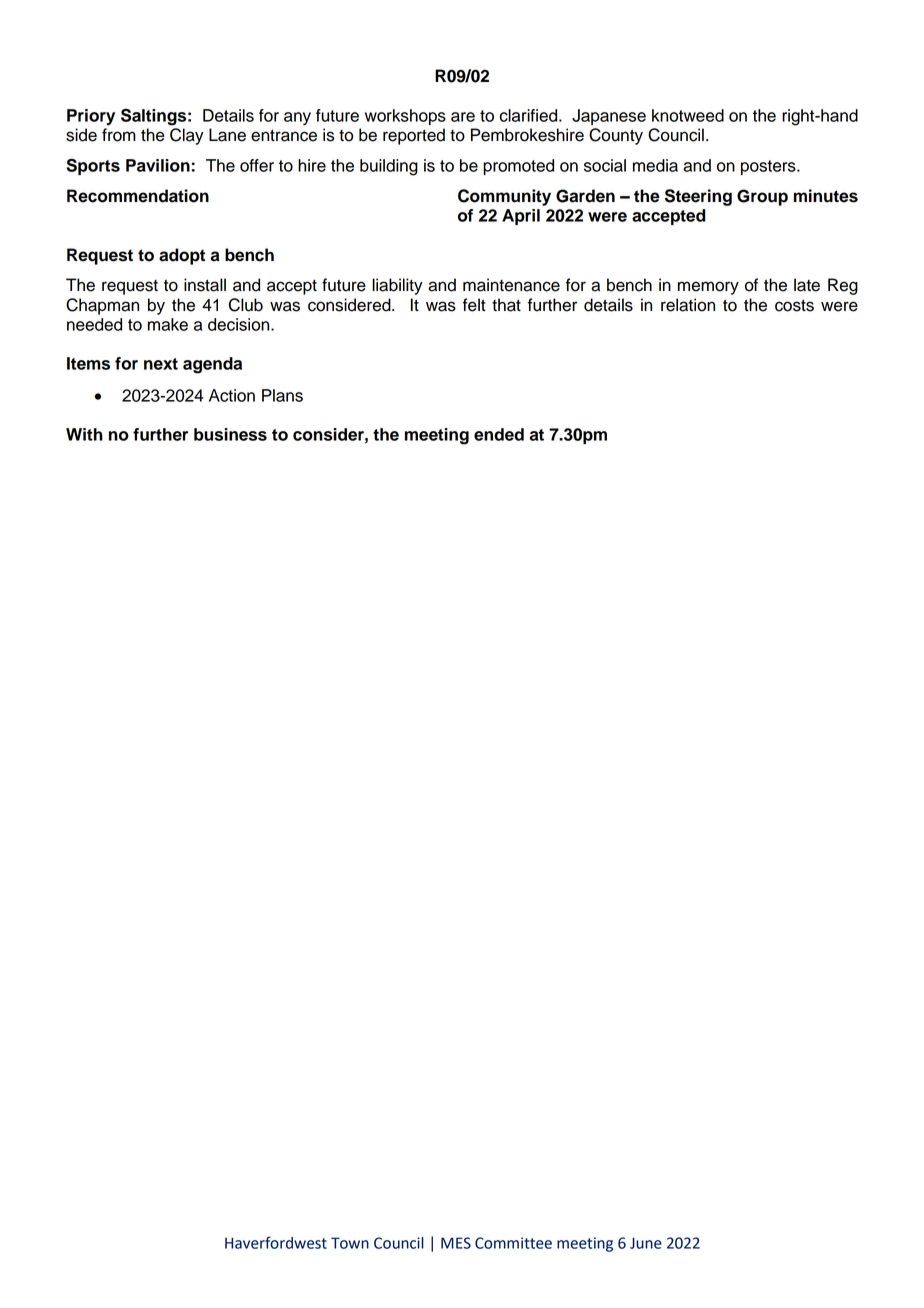 The image size is (924, 1308). What do you see at coordinates (499, 434) in the image?
I see `ended` at bounding box center [499, 434].
